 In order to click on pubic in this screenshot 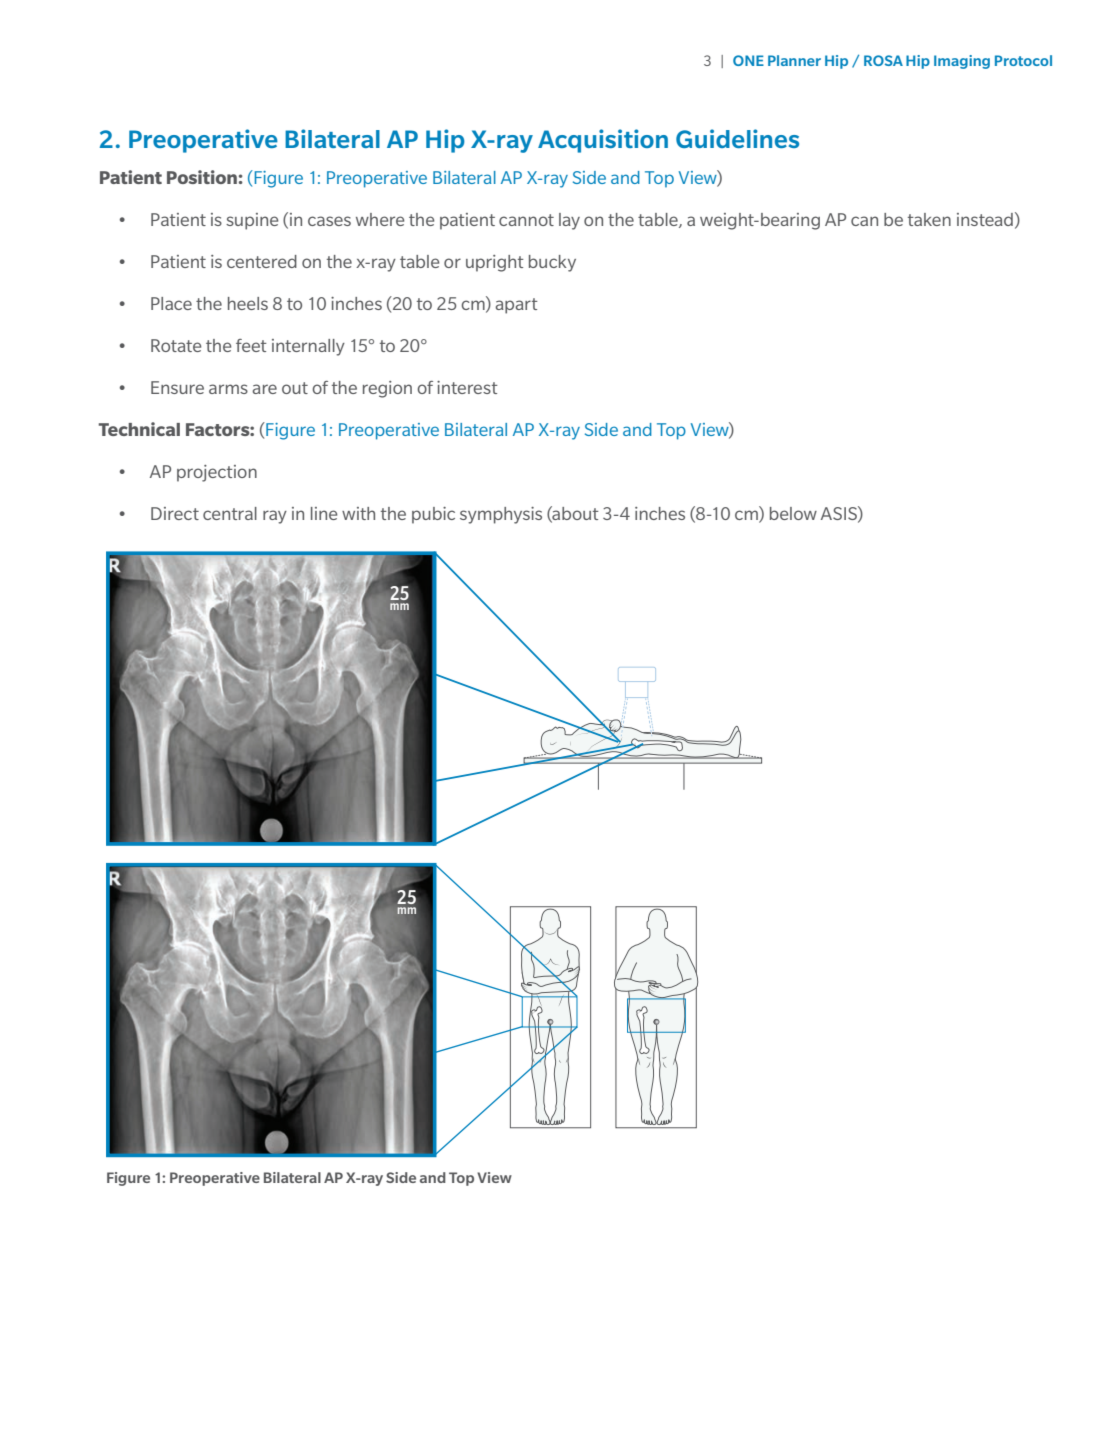, I will do `click(433, 515)`.
